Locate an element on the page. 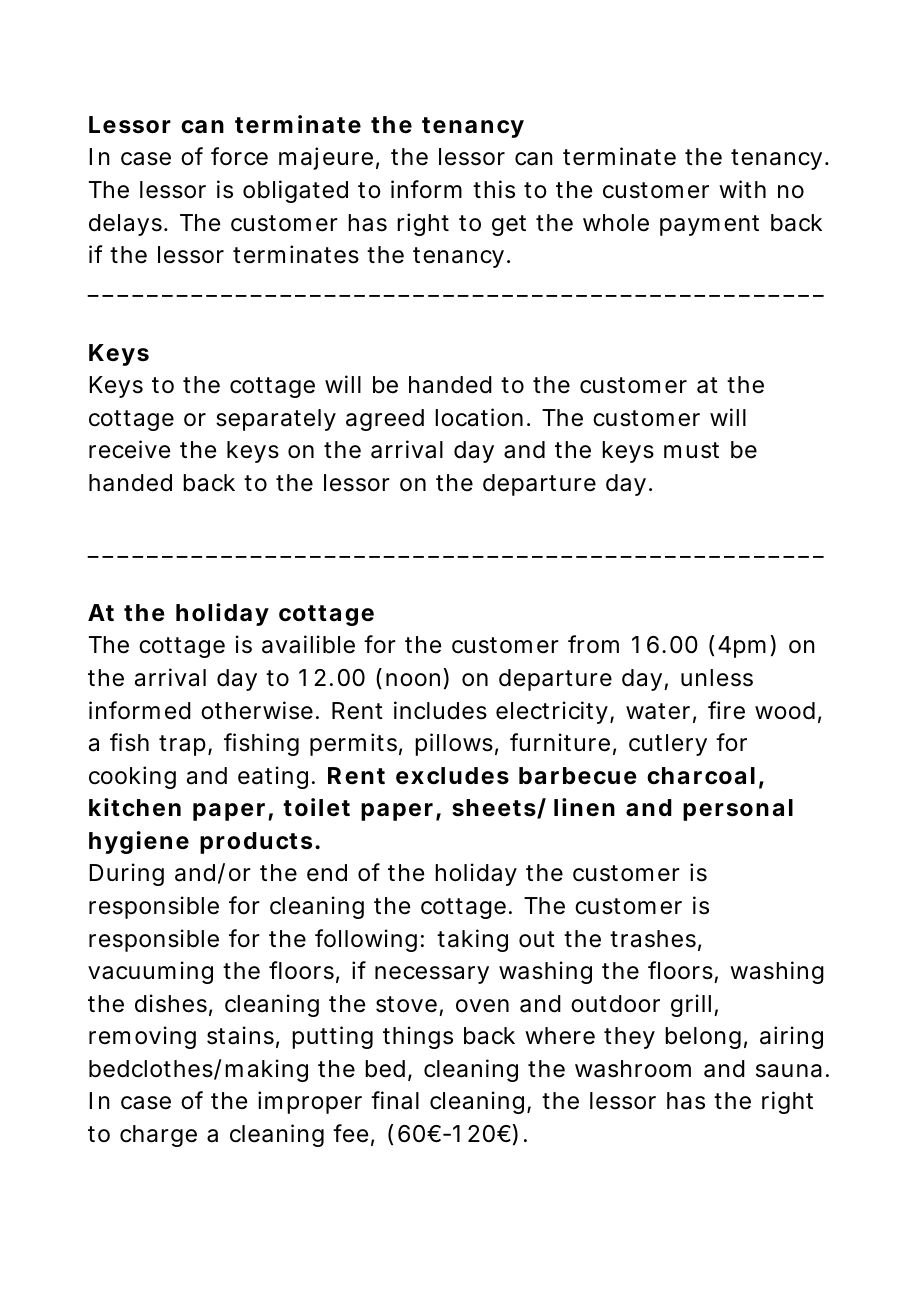  location is located at coordinates (479, 417).
